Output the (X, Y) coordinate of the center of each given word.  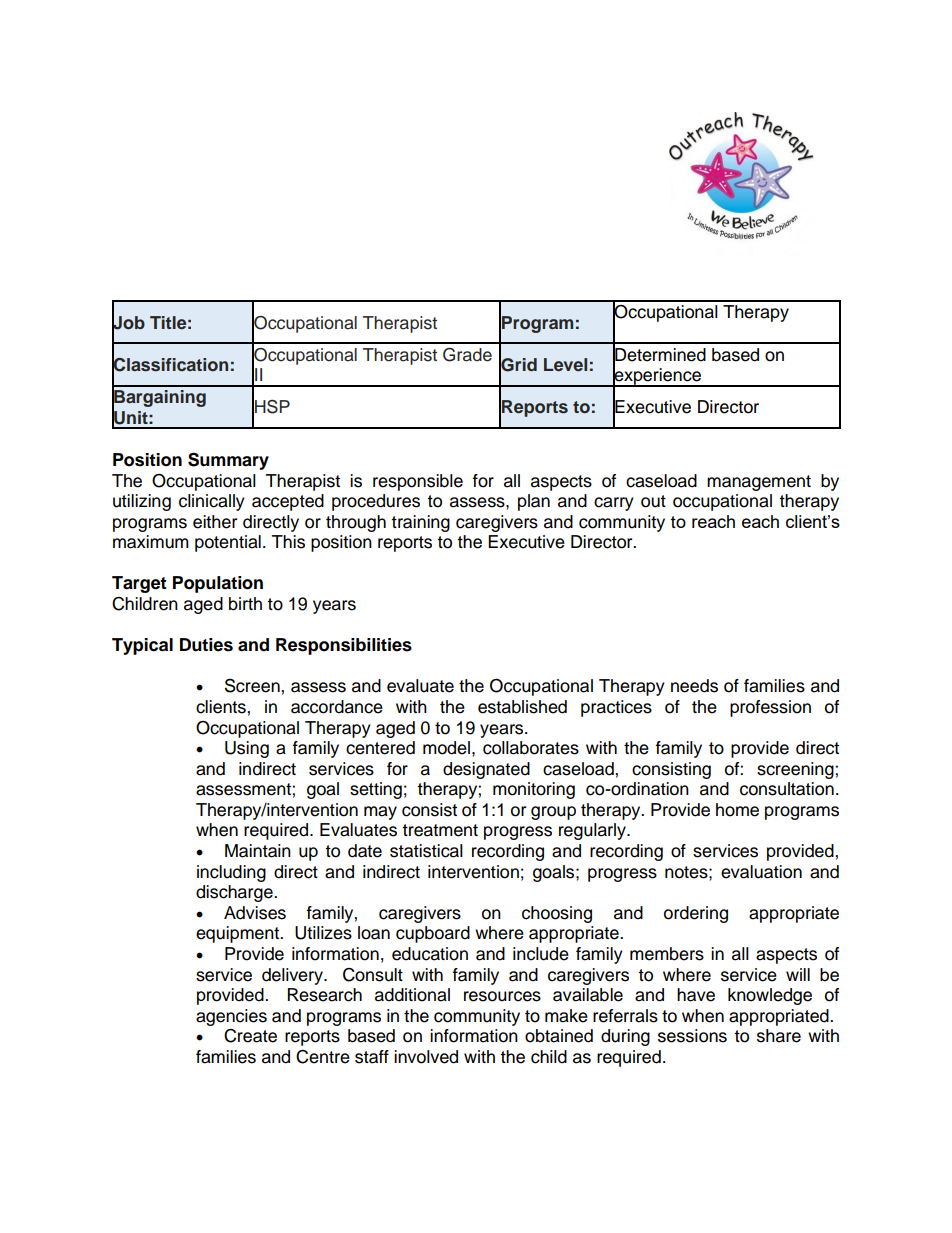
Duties (206, 645)
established (522, 707)
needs (694, 686)
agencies (231, 1017)
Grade (467, 354)
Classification (170, 364)
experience (657, 376)
